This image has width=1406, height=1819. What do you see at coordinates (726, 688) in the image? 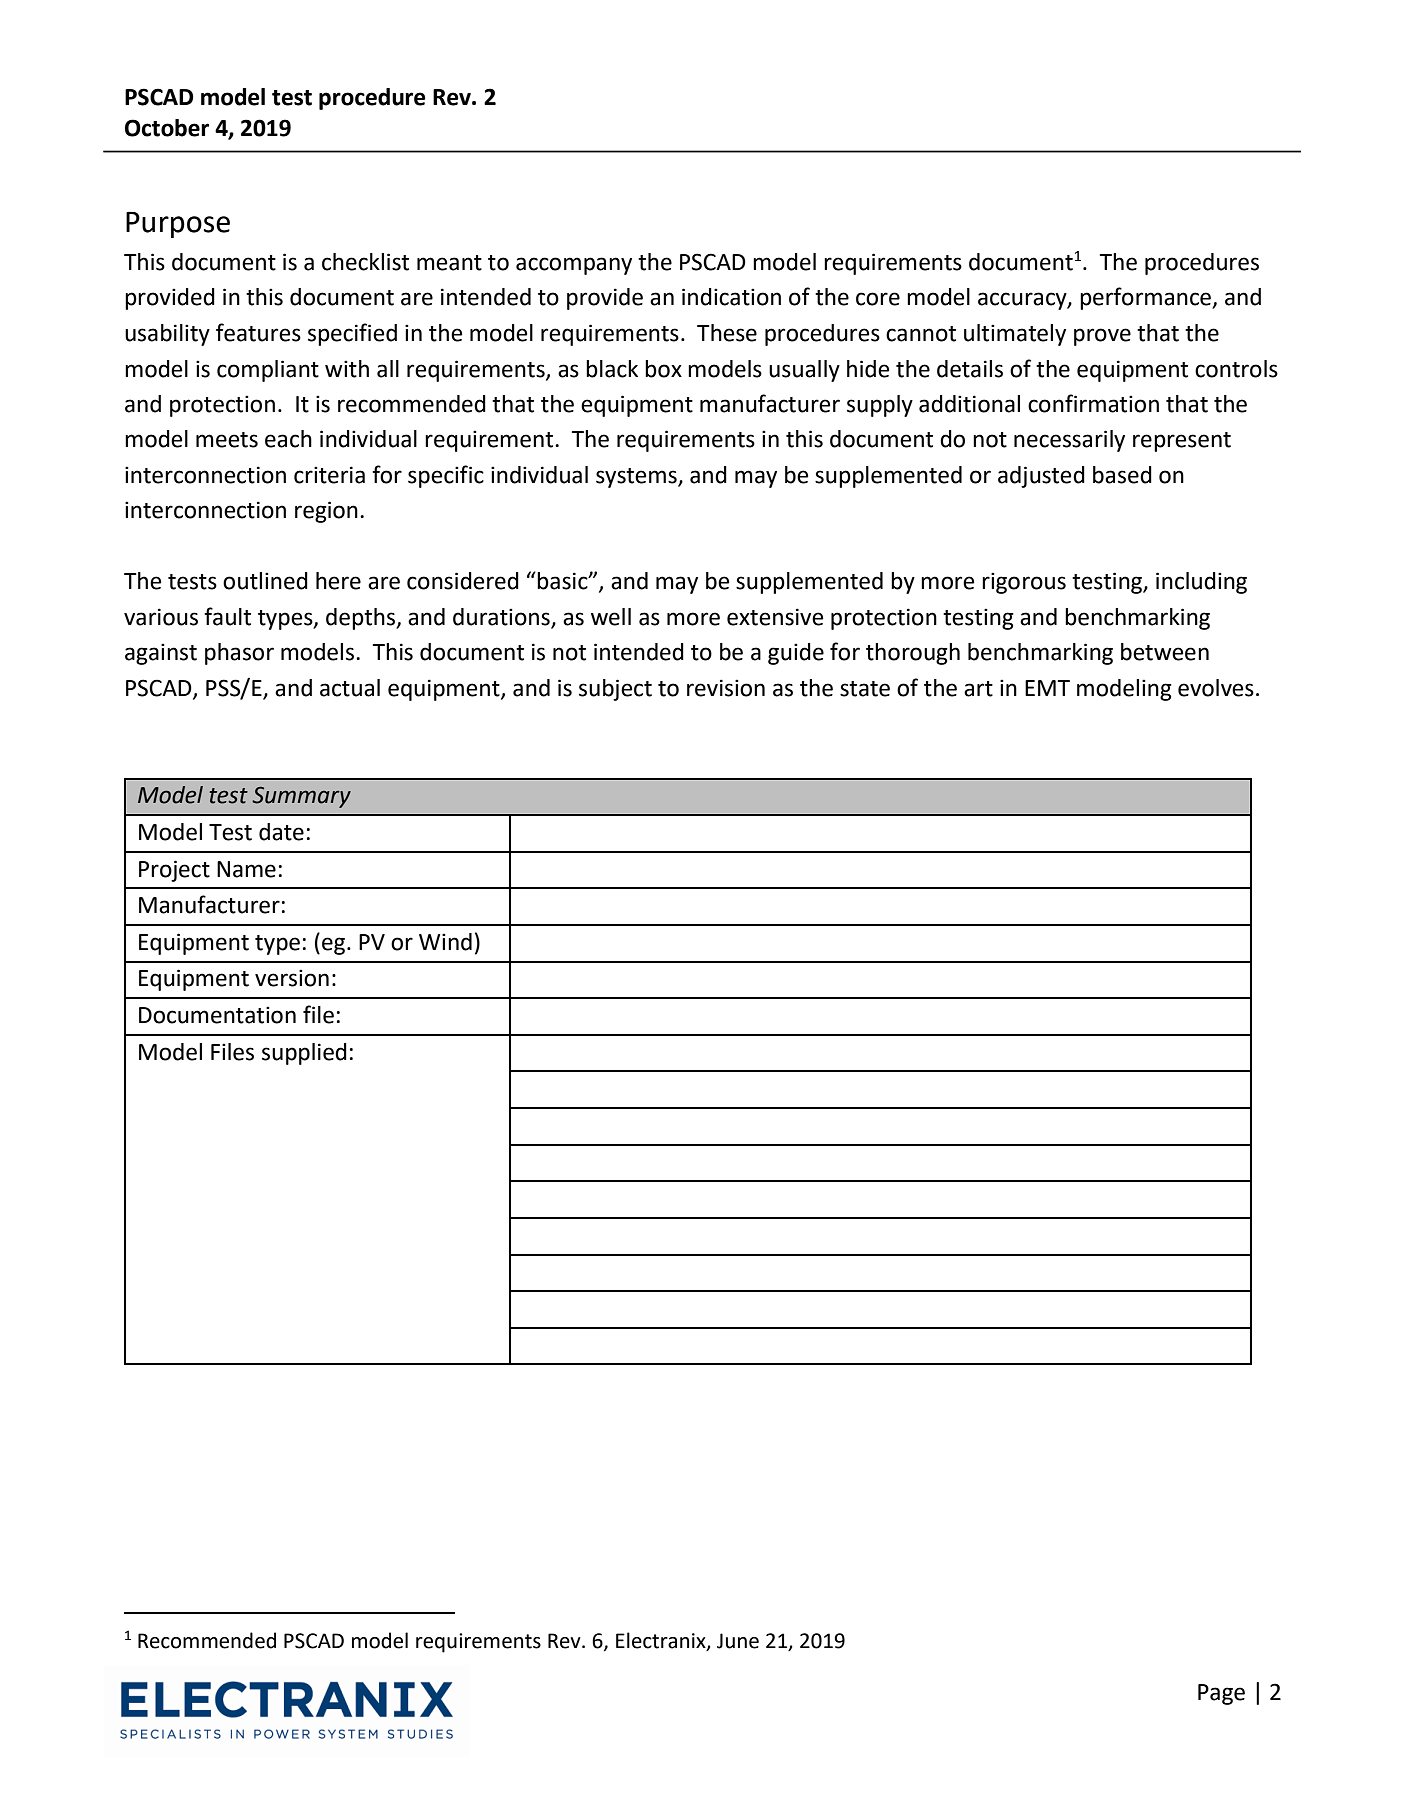
I see `revision` at bounding box center [726, 688].
